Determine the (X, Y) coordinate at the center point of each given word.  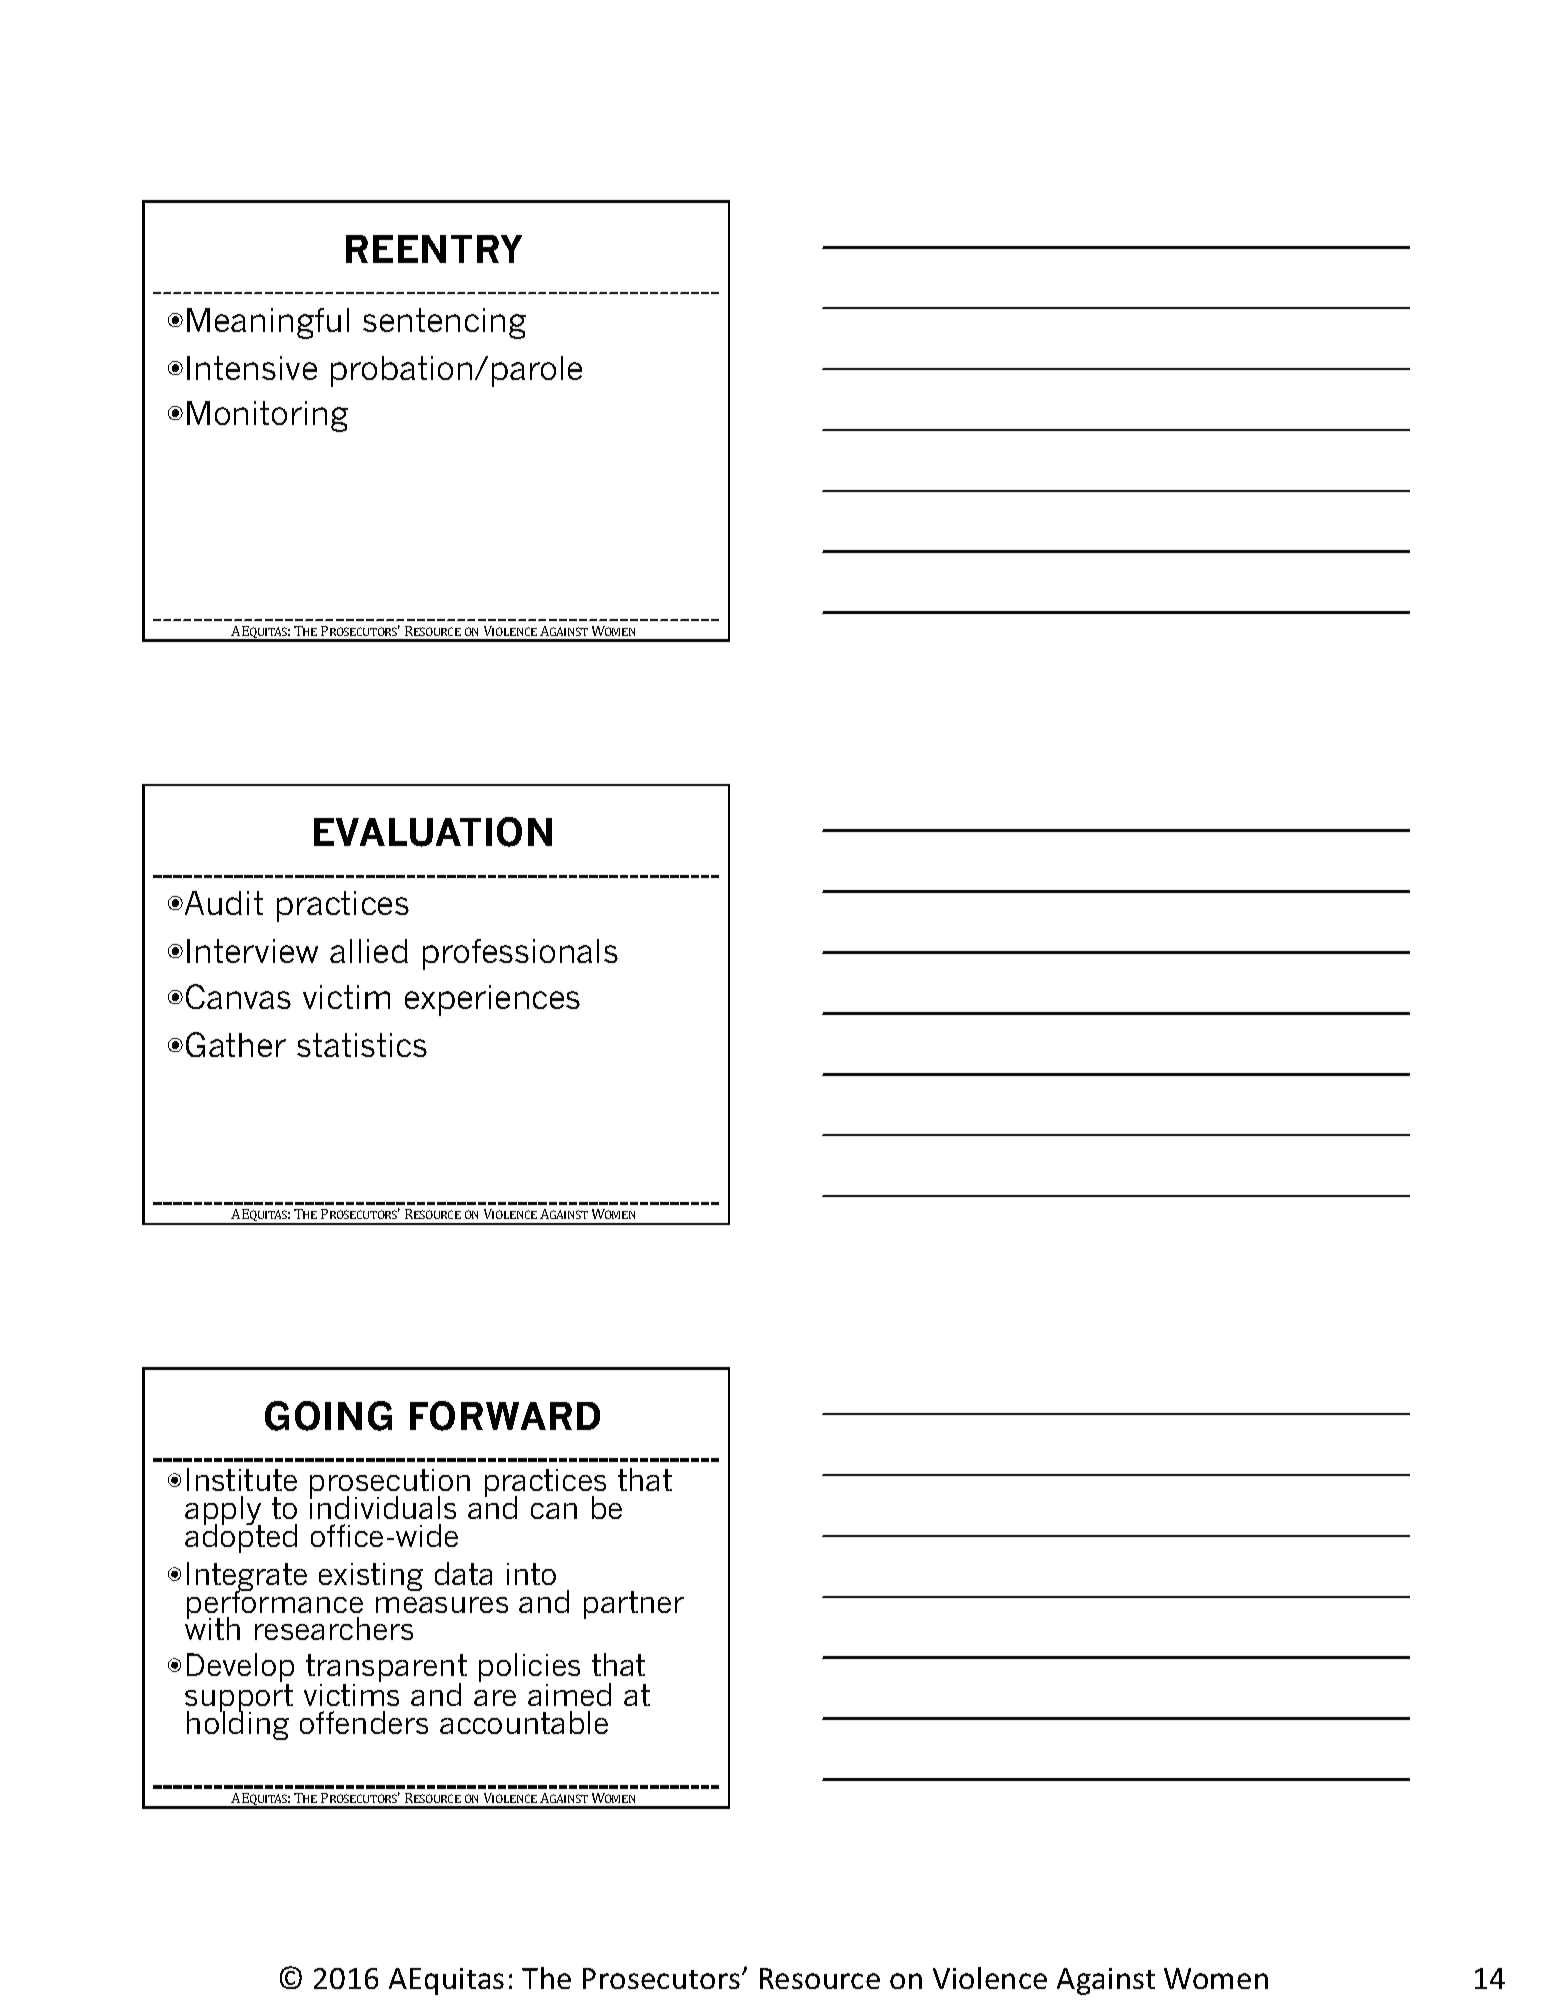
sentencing (444, 323)
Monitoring (267, 416)
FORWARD (505, 1416)
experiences (492, 1000)
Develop (240, 1669)
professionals (520, 954)
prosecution (390, 1484)
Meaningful (268, 323)
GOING (328, 1416)
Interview (252, 951)
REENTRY (434, 249)
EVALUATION (433, 832)
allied (369, 951)
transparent (386, 1669)
